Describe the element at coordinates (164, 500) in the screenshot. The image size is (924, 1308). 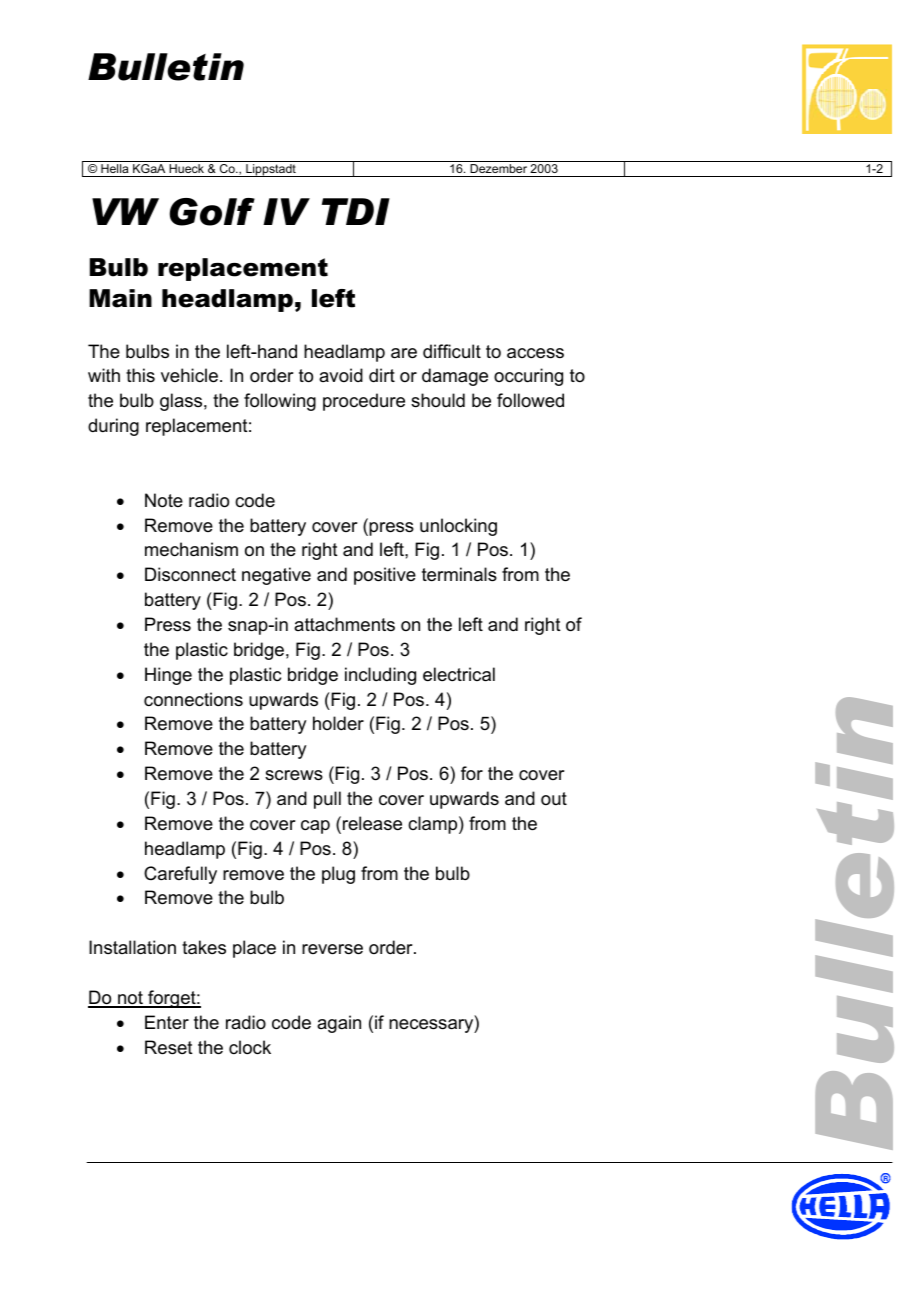
I see `Note` at that location.
